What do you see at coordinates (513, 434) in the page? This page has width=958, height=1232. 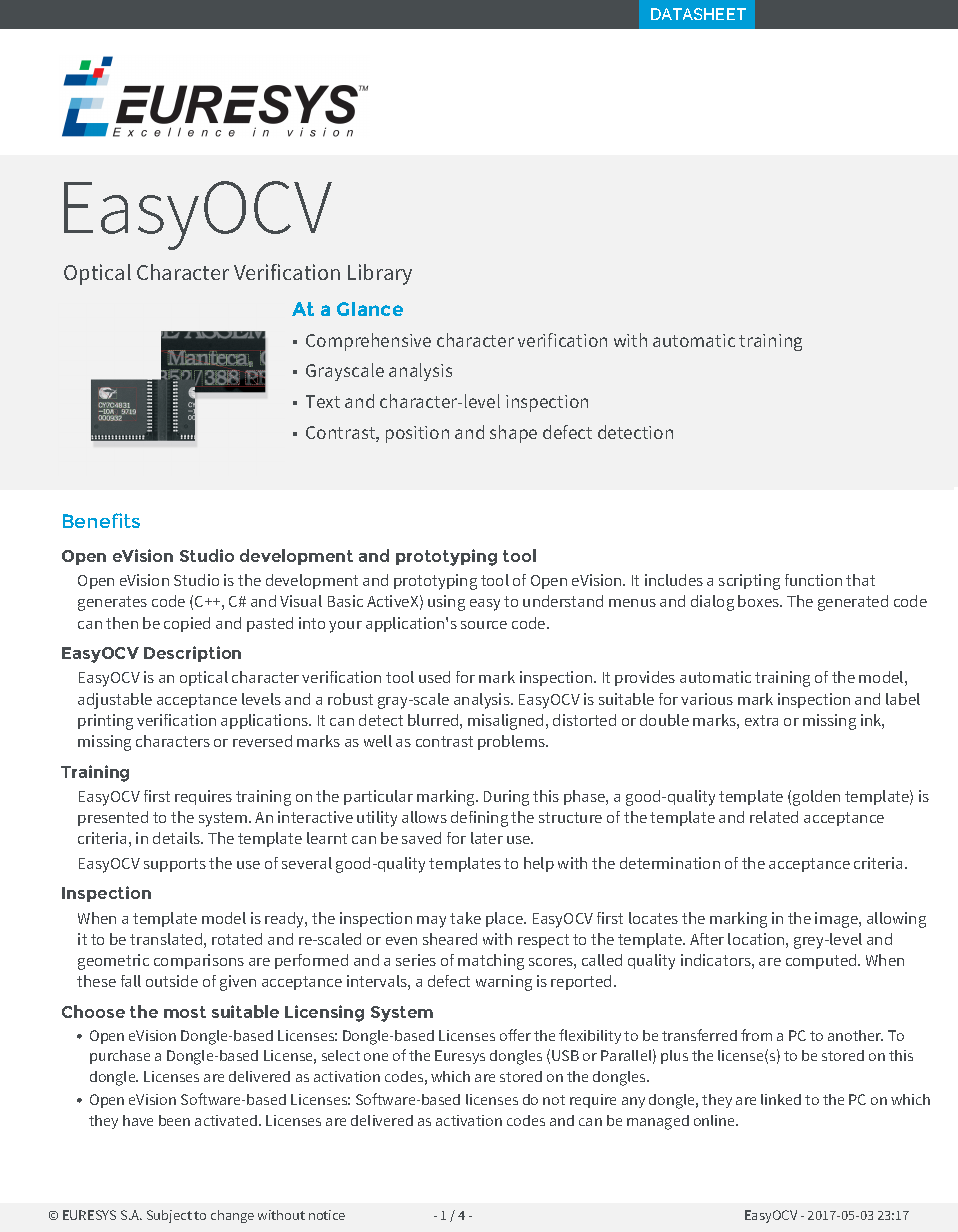 I see `shape` at bounding box center [513, 434].
